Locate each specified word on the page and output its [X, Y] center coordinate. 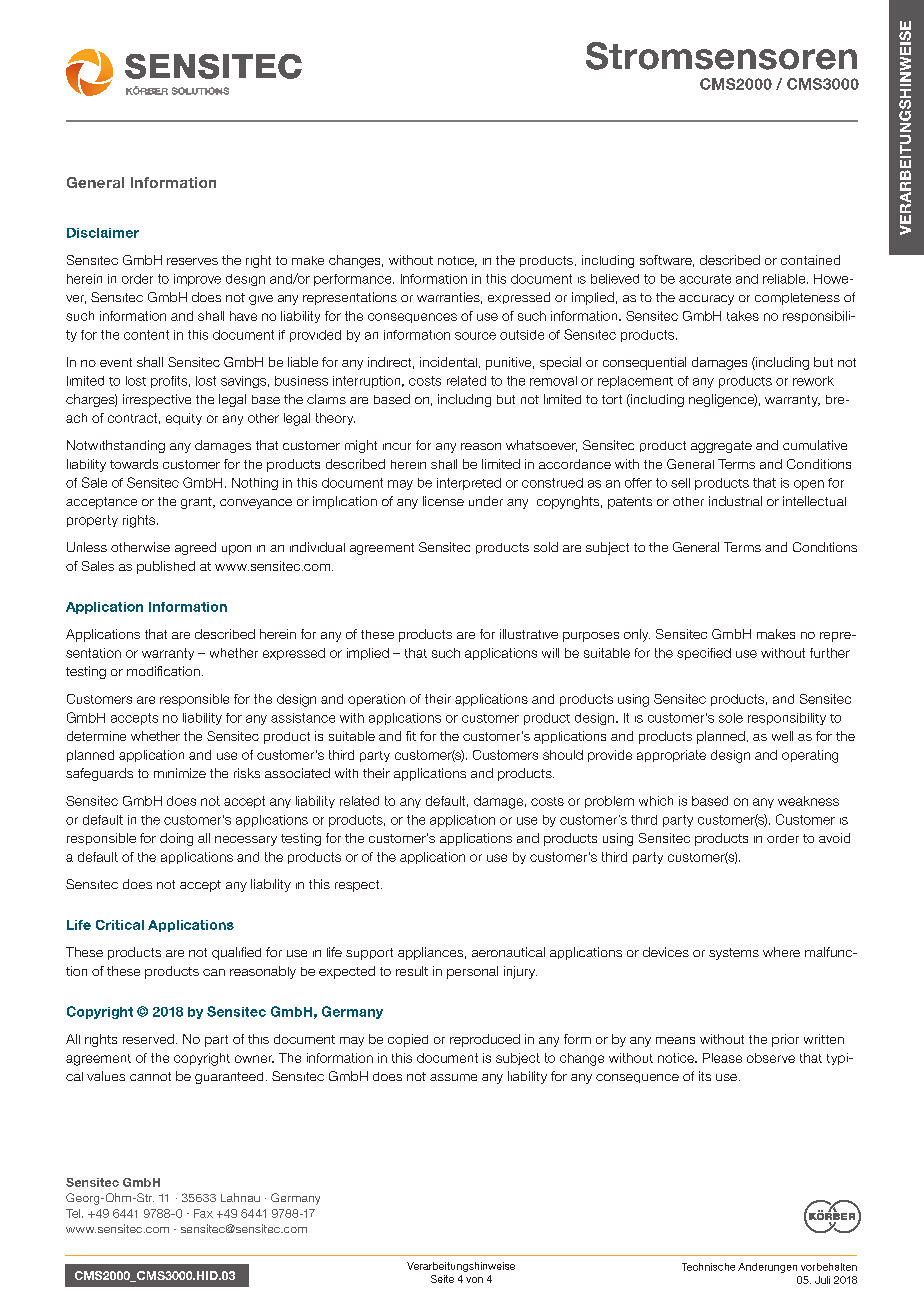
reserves [192, 261]
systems [734, 954]
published [166, 567]
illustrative [529, 634]
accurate [705, 279]
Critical [120, 925]
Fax [203, 1213]
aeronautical [508, 952]
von [474, 1280]
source [475, 336]
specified [704, 654]
